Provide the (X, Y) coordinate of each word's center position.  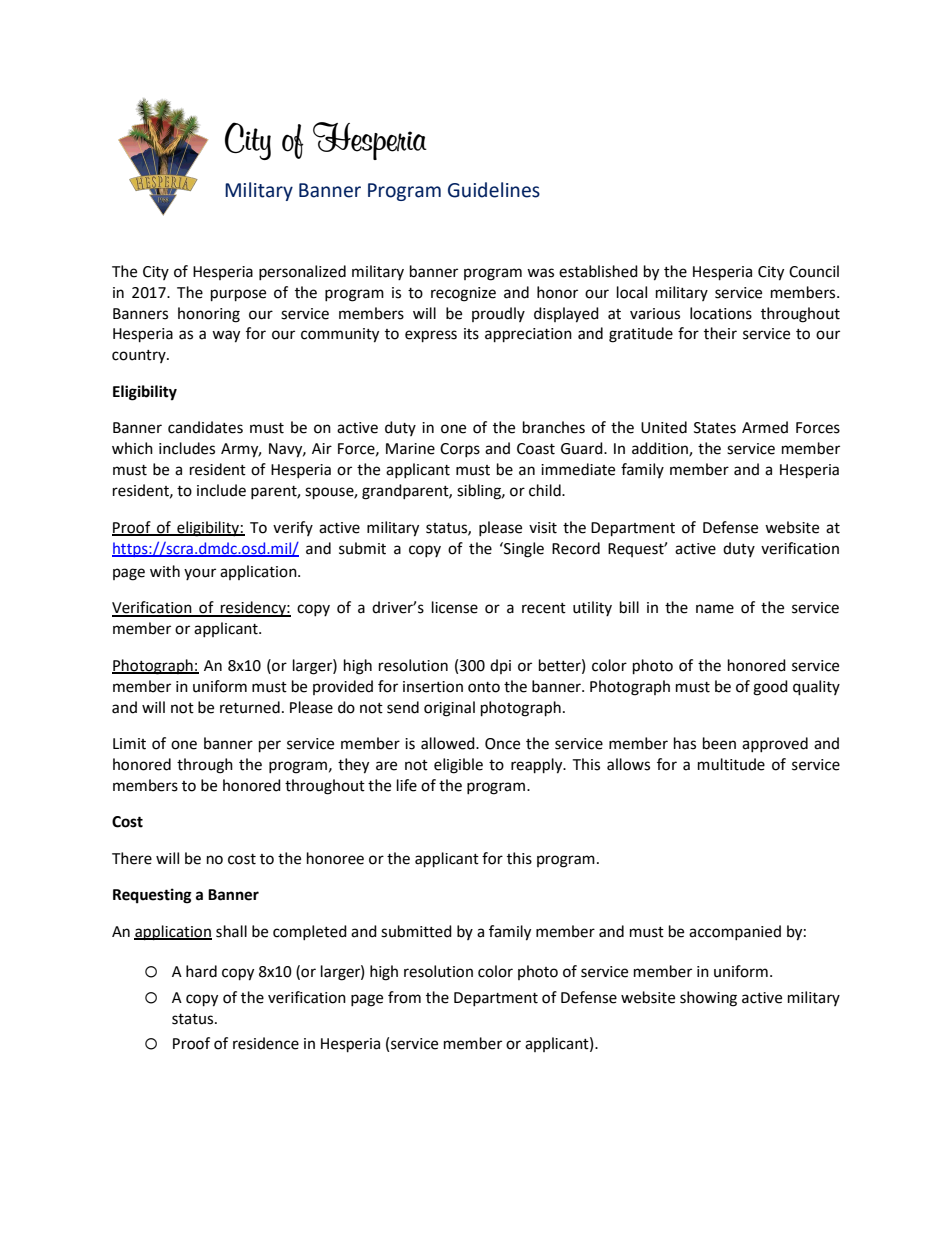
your (200, 574)
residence (266, 1043)
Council (814, 271)
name (715, 609)
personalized (302, 272)
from (404, 997)
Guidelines (494, 190)
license (455, 607)
